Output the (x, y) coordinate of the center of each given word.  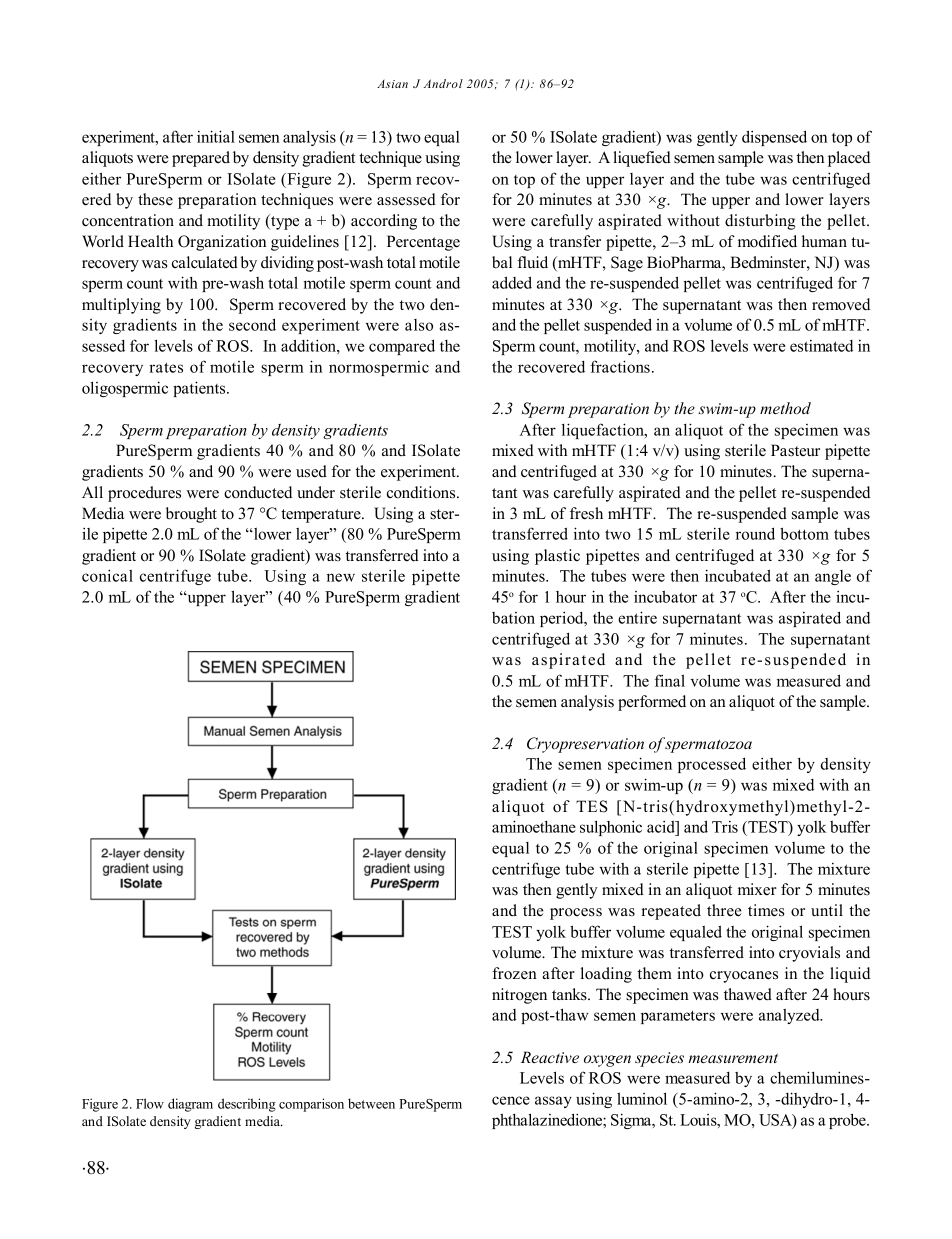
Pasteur (795, 450)
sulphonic (611, 828)
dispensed (774, 138)
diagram (190, 1105)
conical (107, 575)
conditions (422, 492)
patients (200, 389)
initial (216, 136)
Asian (392, 84)
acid (662, 828)
